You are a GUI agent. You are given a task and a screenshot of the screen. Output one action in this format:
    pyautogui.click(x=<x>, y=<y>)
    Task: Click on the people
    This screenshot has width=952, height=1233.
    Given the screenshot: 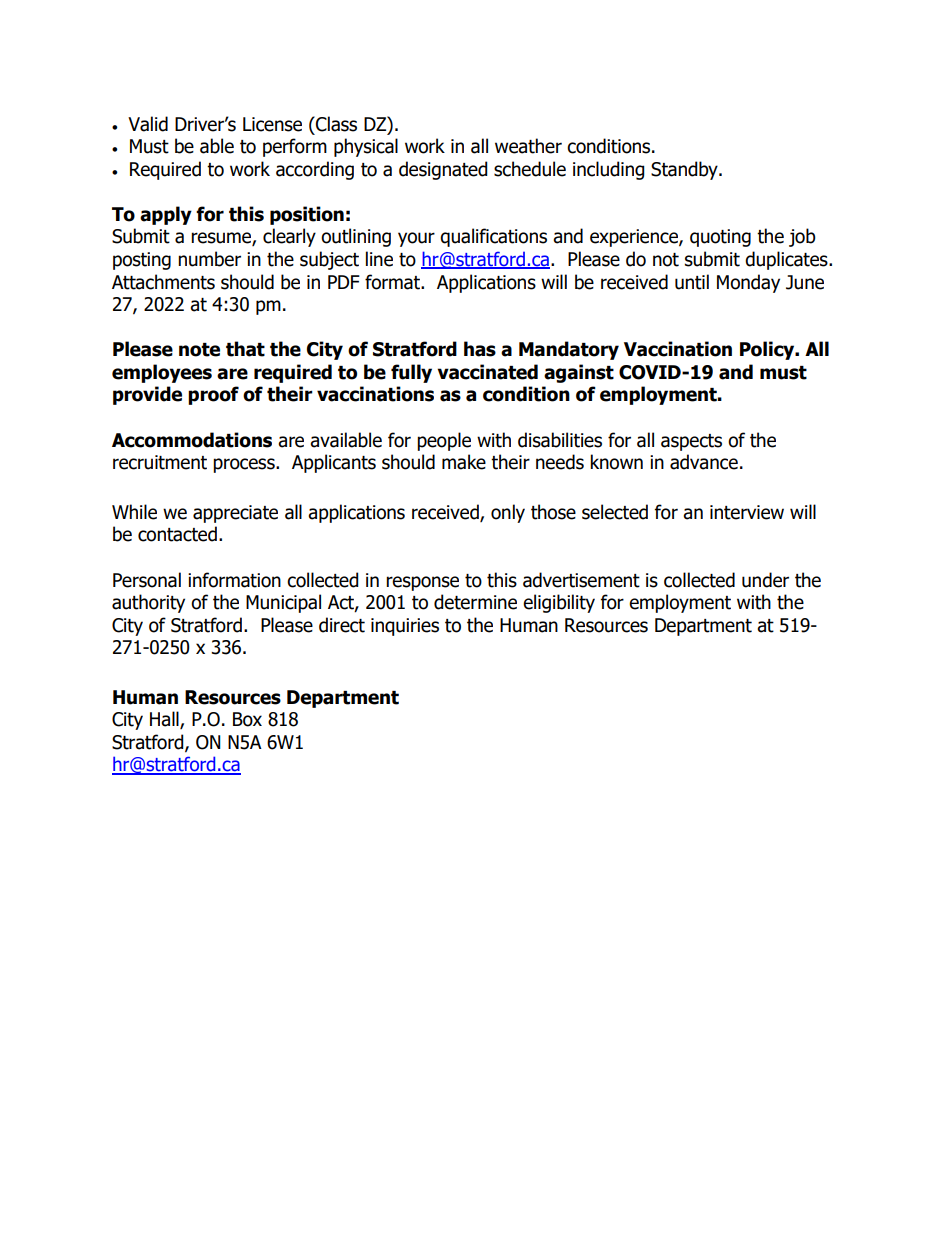 What is the action you would take?
    pyautogui.click(x=444, y=441)
